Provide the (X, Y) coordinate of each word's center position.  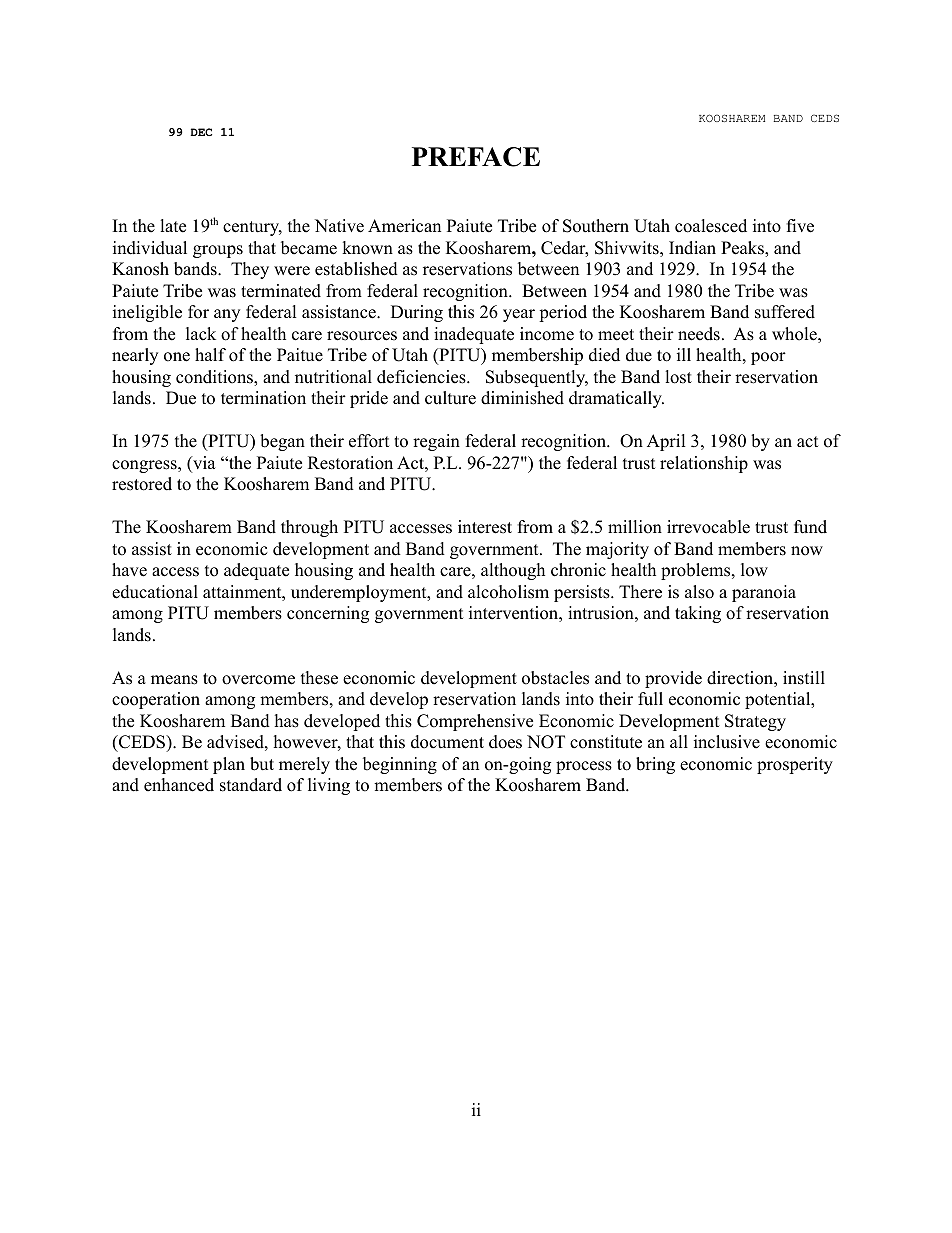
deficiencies (422, 377)
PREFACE (476, 157)
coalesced (711, 226)
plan (229, 765)
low (754, 570)
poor (768, 358)
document (447, 742)
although (513, 571)
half (210, 354)
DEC (201, 132)
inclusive (727, 742)
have (129, 570)
